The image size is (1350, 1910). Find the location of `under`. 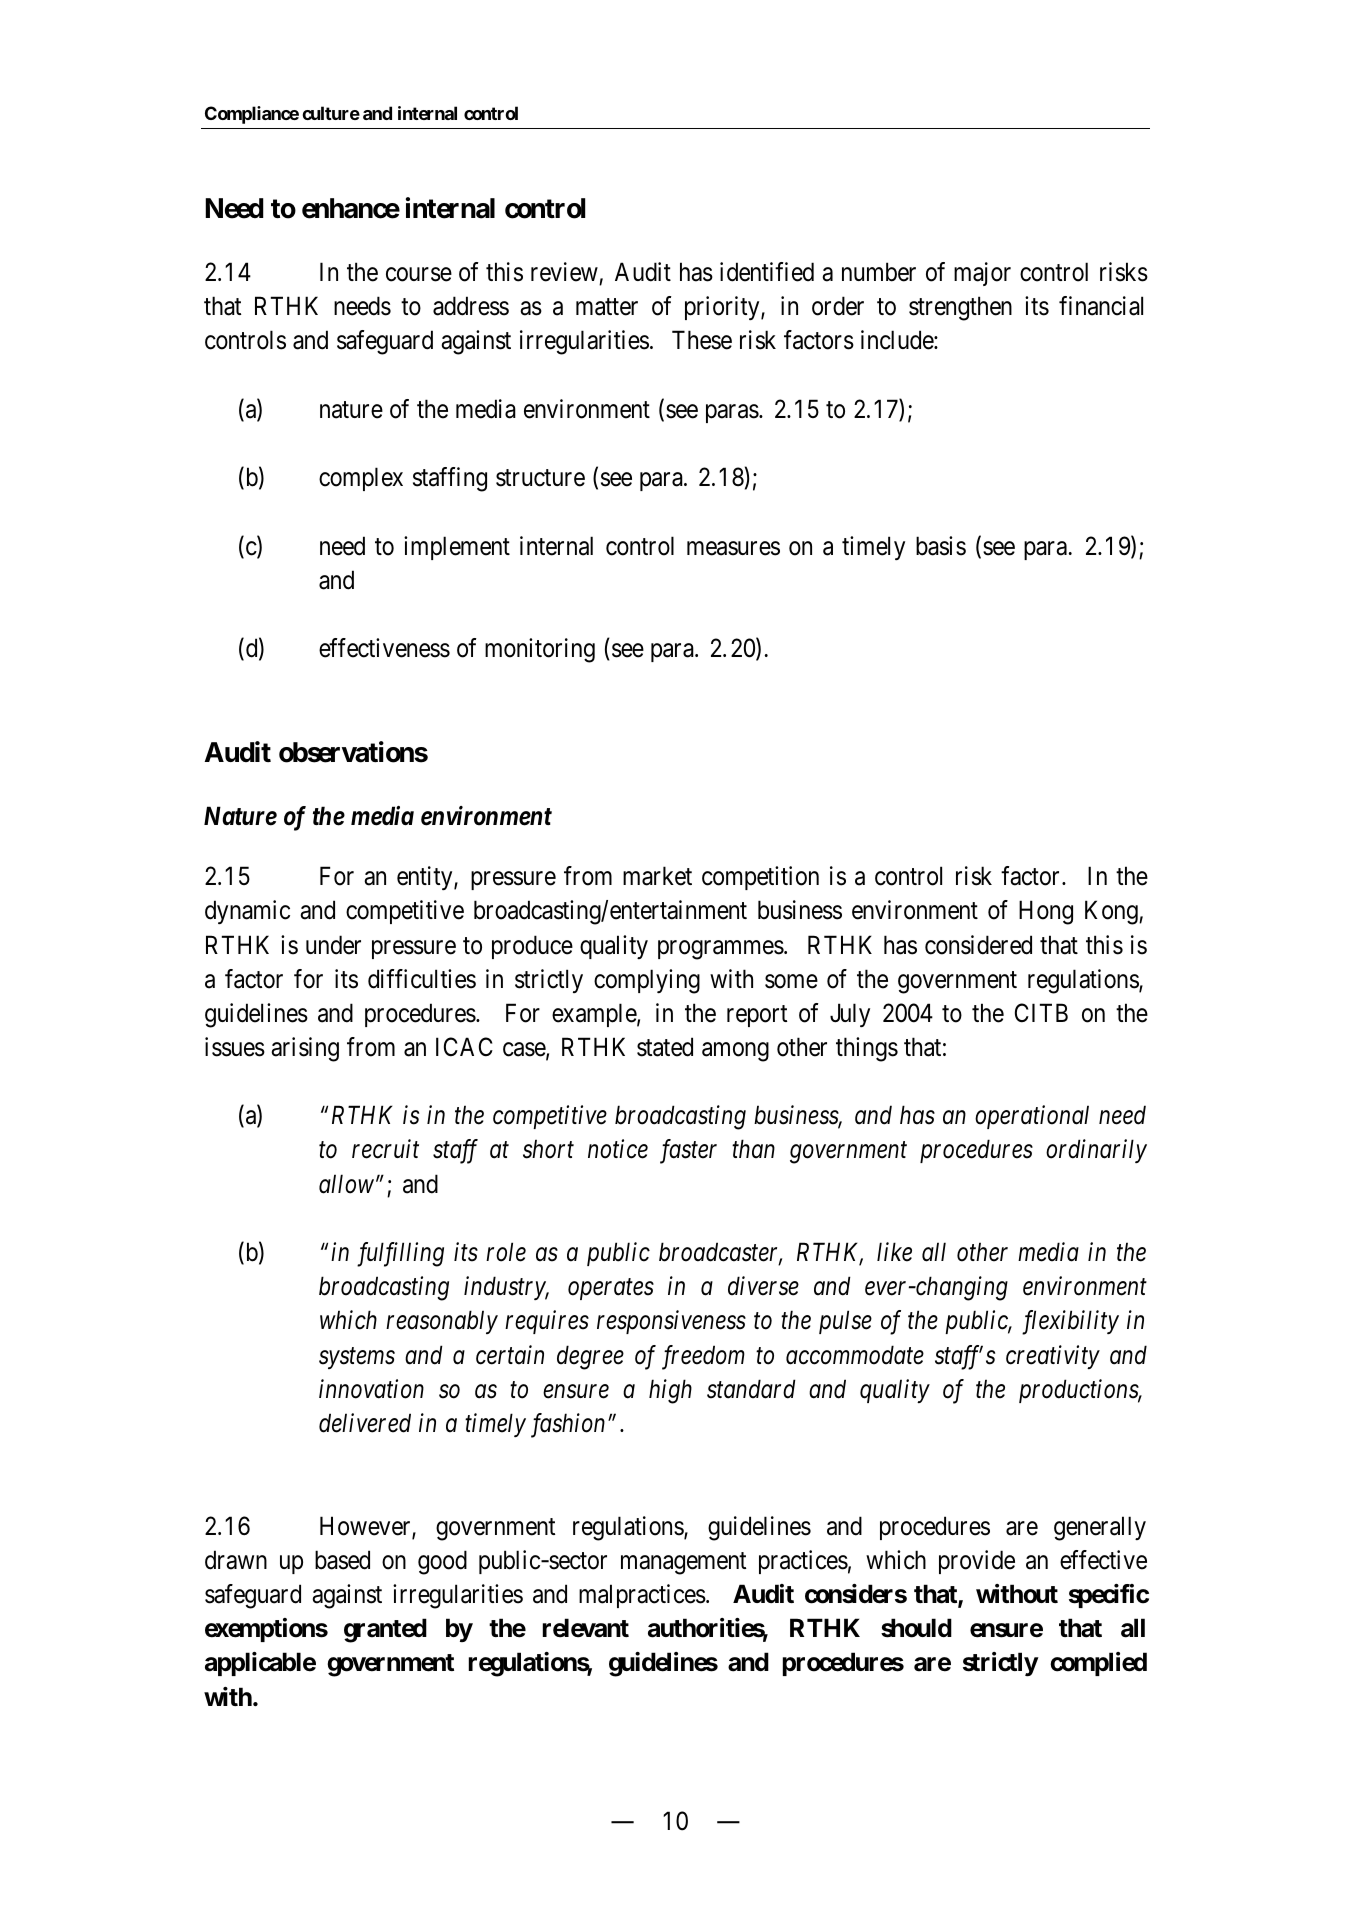

under is located at coordinates (333, 945).
